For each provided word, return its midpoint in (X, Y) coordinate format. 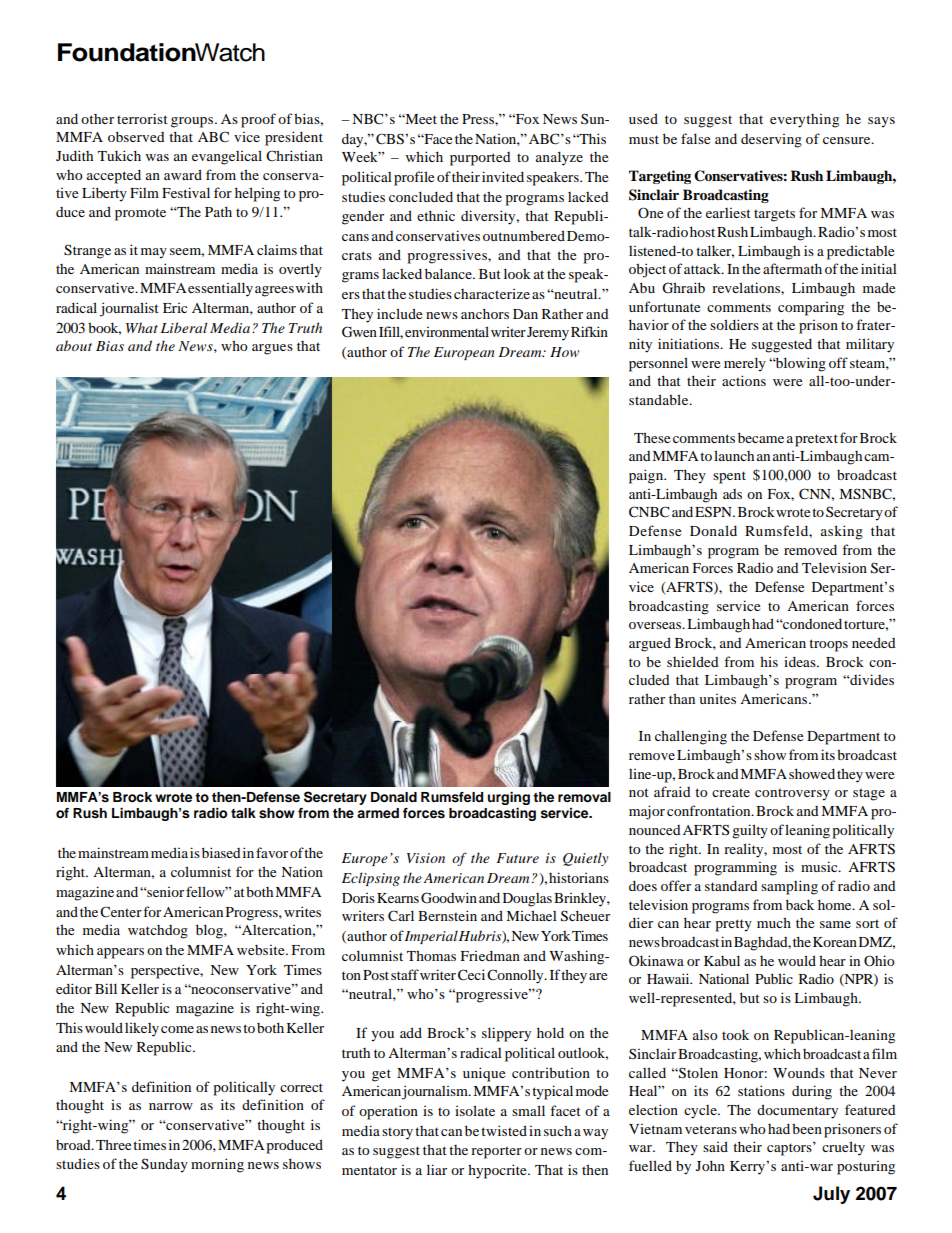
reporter (496, 1152)
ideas (801, 661)
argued (650, 644)
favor (272, 852)
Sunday (164, 1165)
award (183, 174)
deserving (771, 141)
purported (480, 159)
